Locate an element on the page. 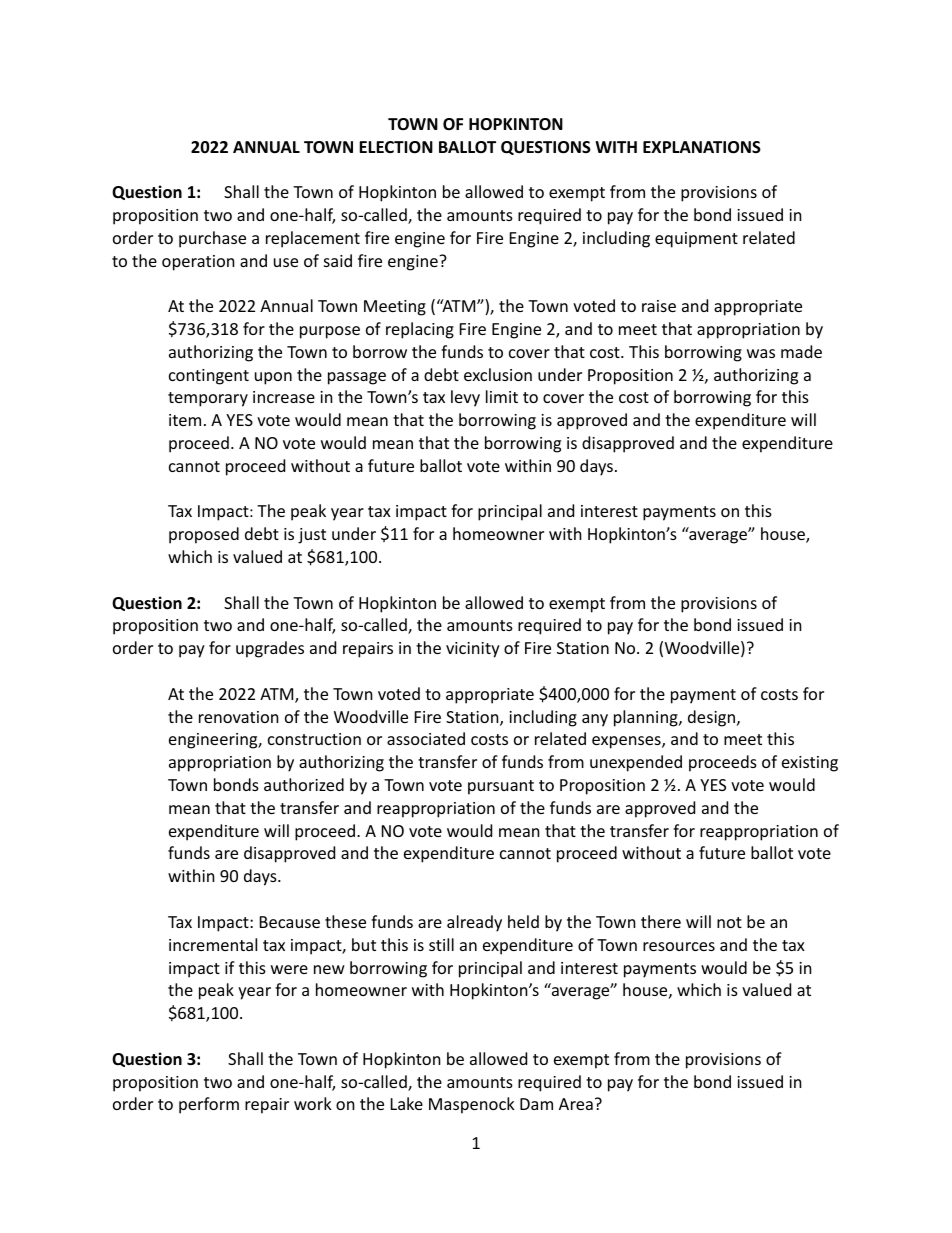 The image size is (952, 1233). EXPLANATIONS is located at coordinates (702, 147).
